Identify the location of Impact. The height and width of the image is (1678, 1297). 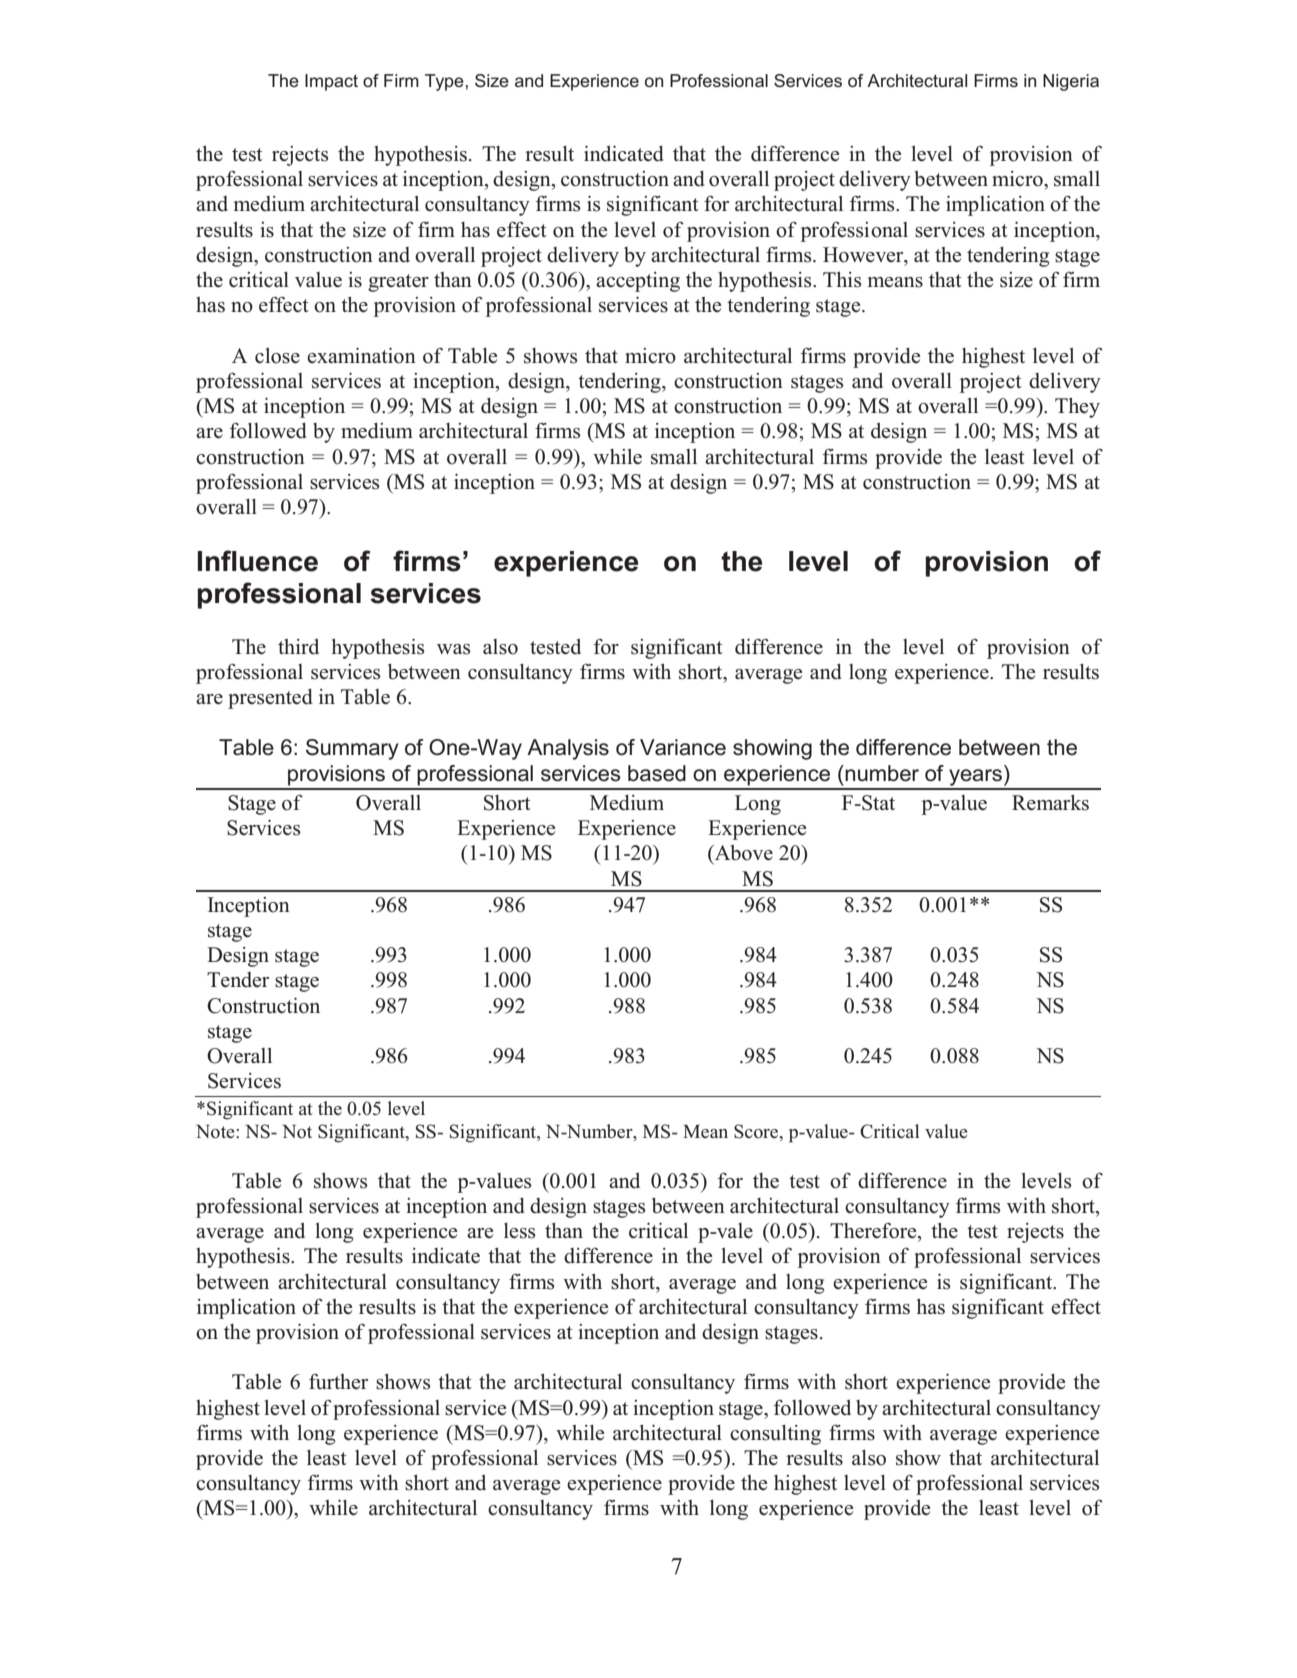
(331, 82).
